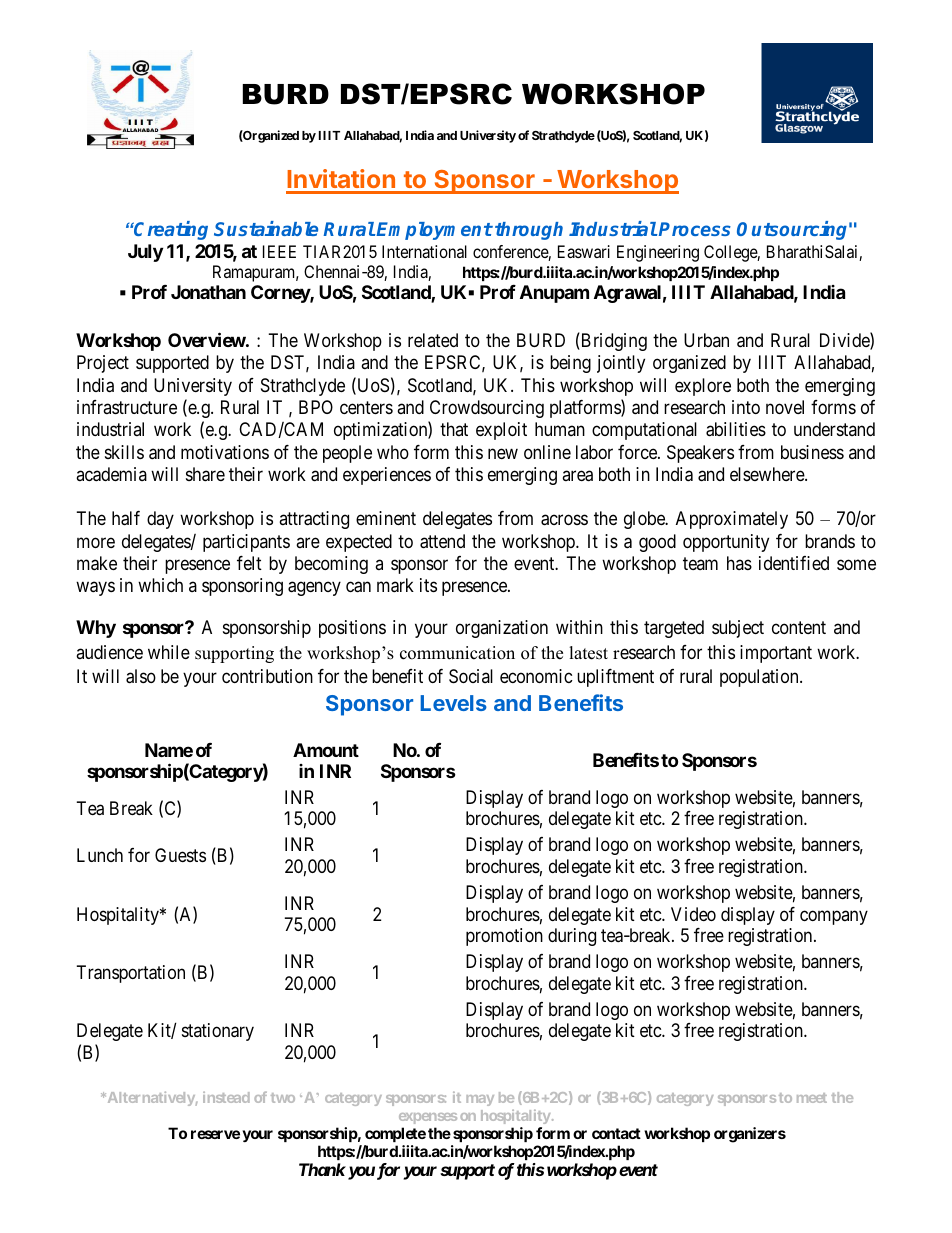 The height and width of the image is (1233, 952). Describe the element at coordinates (180, 855) in the image. I see `Guests` at that location.
